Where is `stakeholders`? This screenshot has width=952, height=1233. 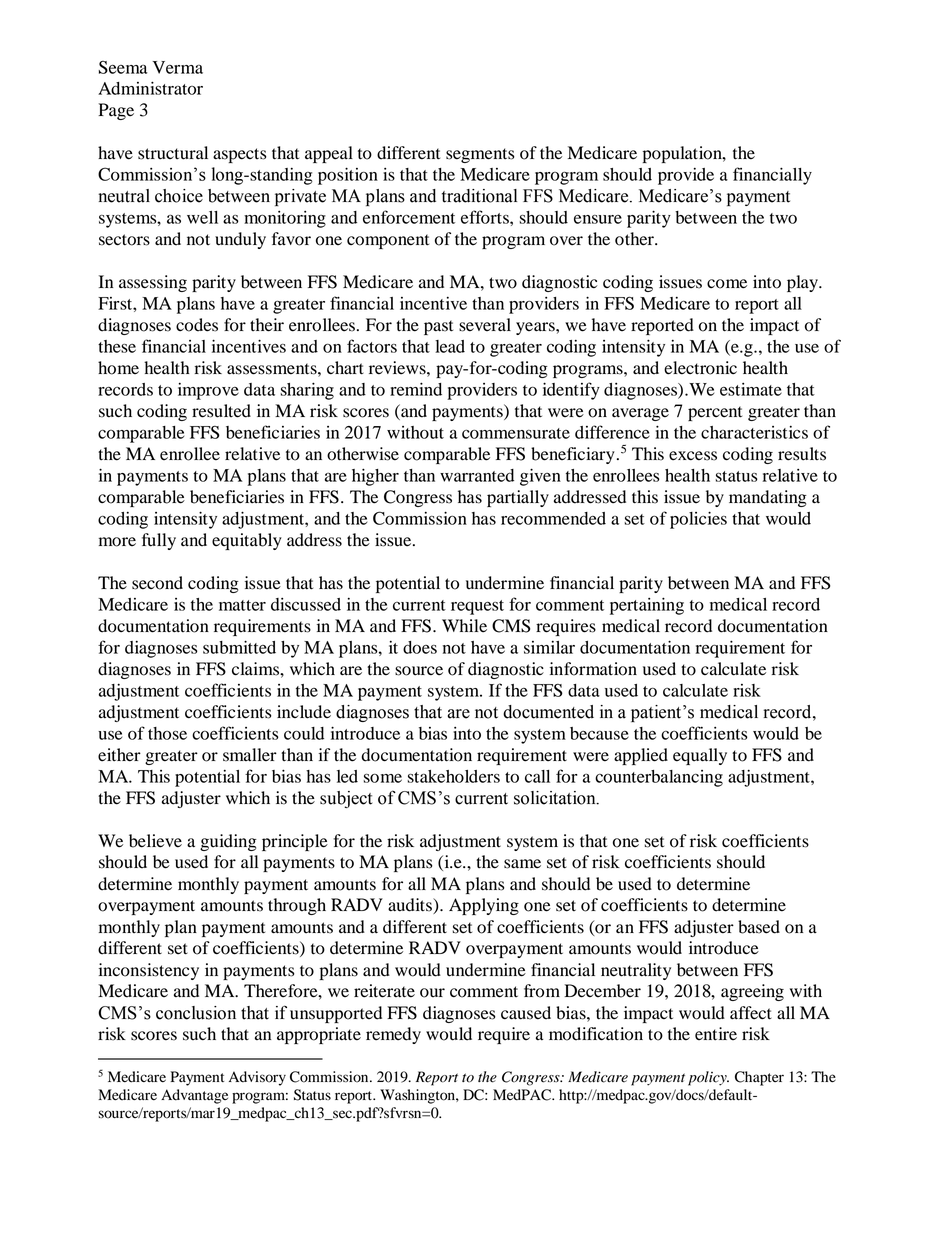 stakeholders is located at coordinates (453, 776).
